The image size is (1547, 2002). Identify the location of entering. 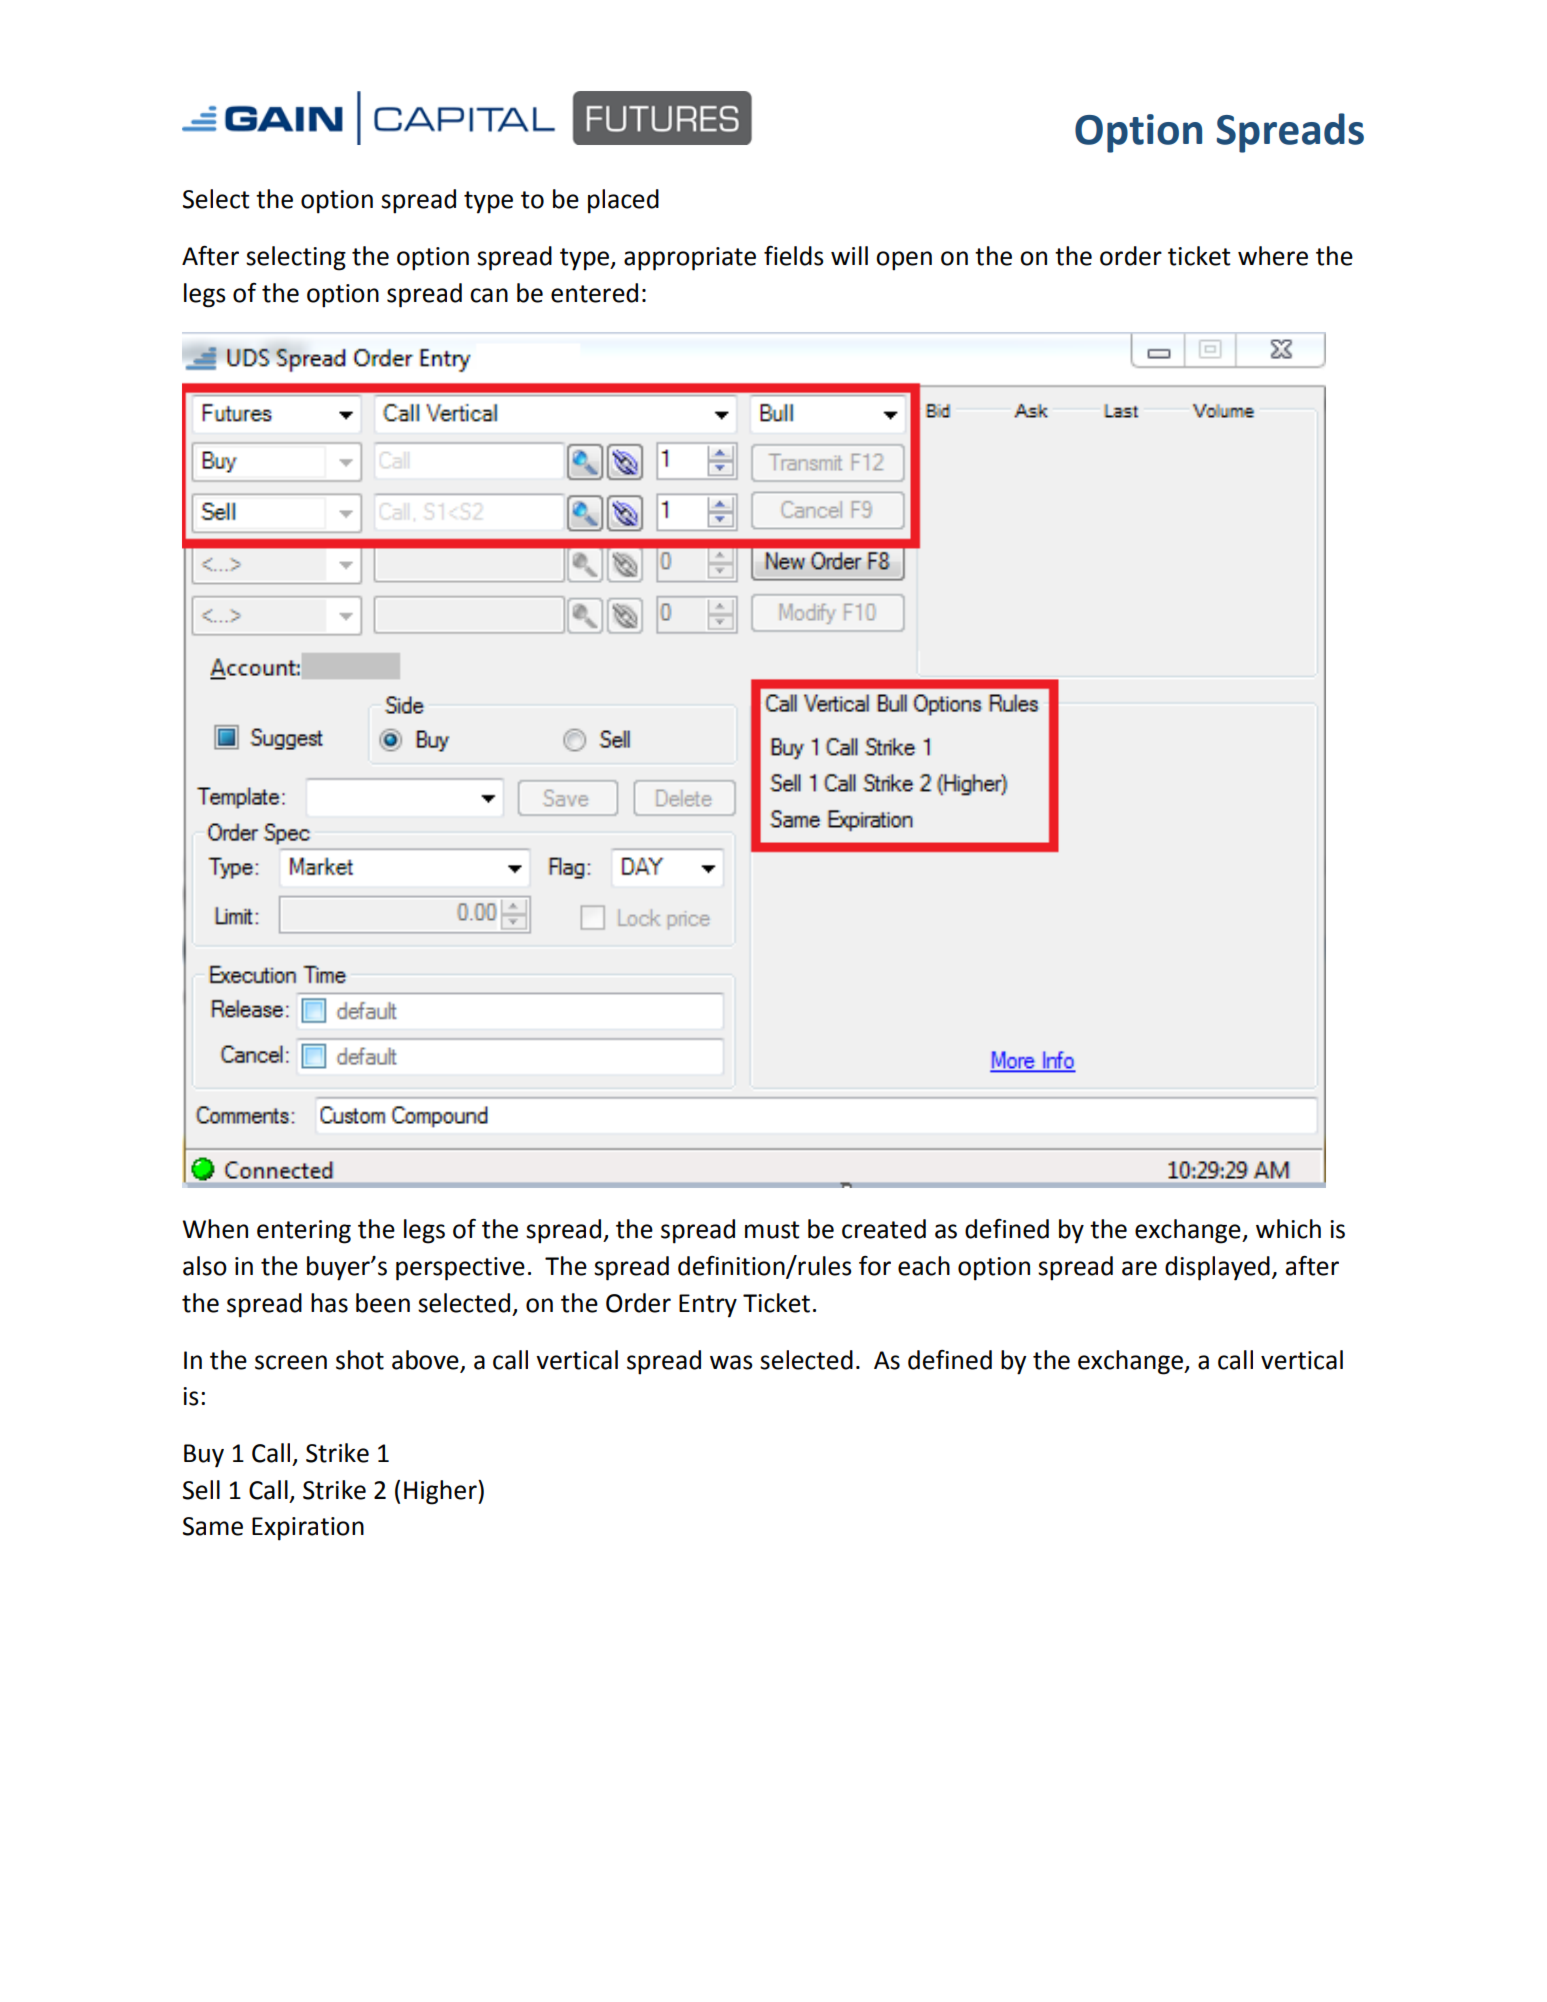
(304, 1232).
